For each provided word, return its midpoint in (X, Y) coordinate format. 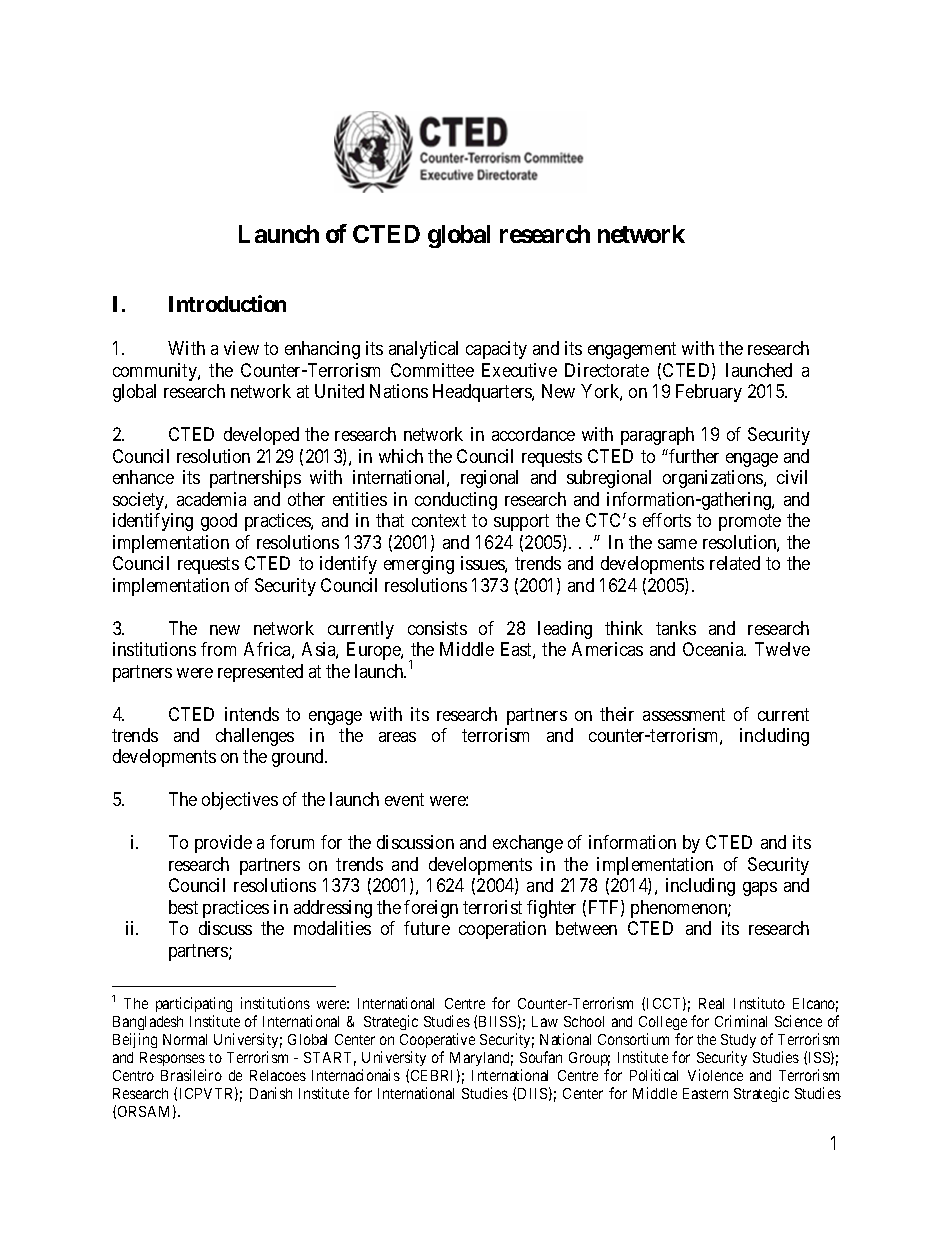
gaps (760, 889)
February (709, 393)
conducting (456, 501)
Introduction (227, 303)
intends (252, 714)
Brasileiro (191, 1075)
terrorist (492, 907)
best (183, 907)
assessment (684, 714)
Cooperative (437, 1040)
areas (397, 737)
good (219, 522)
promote (750, 522)
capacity (496, 350)
